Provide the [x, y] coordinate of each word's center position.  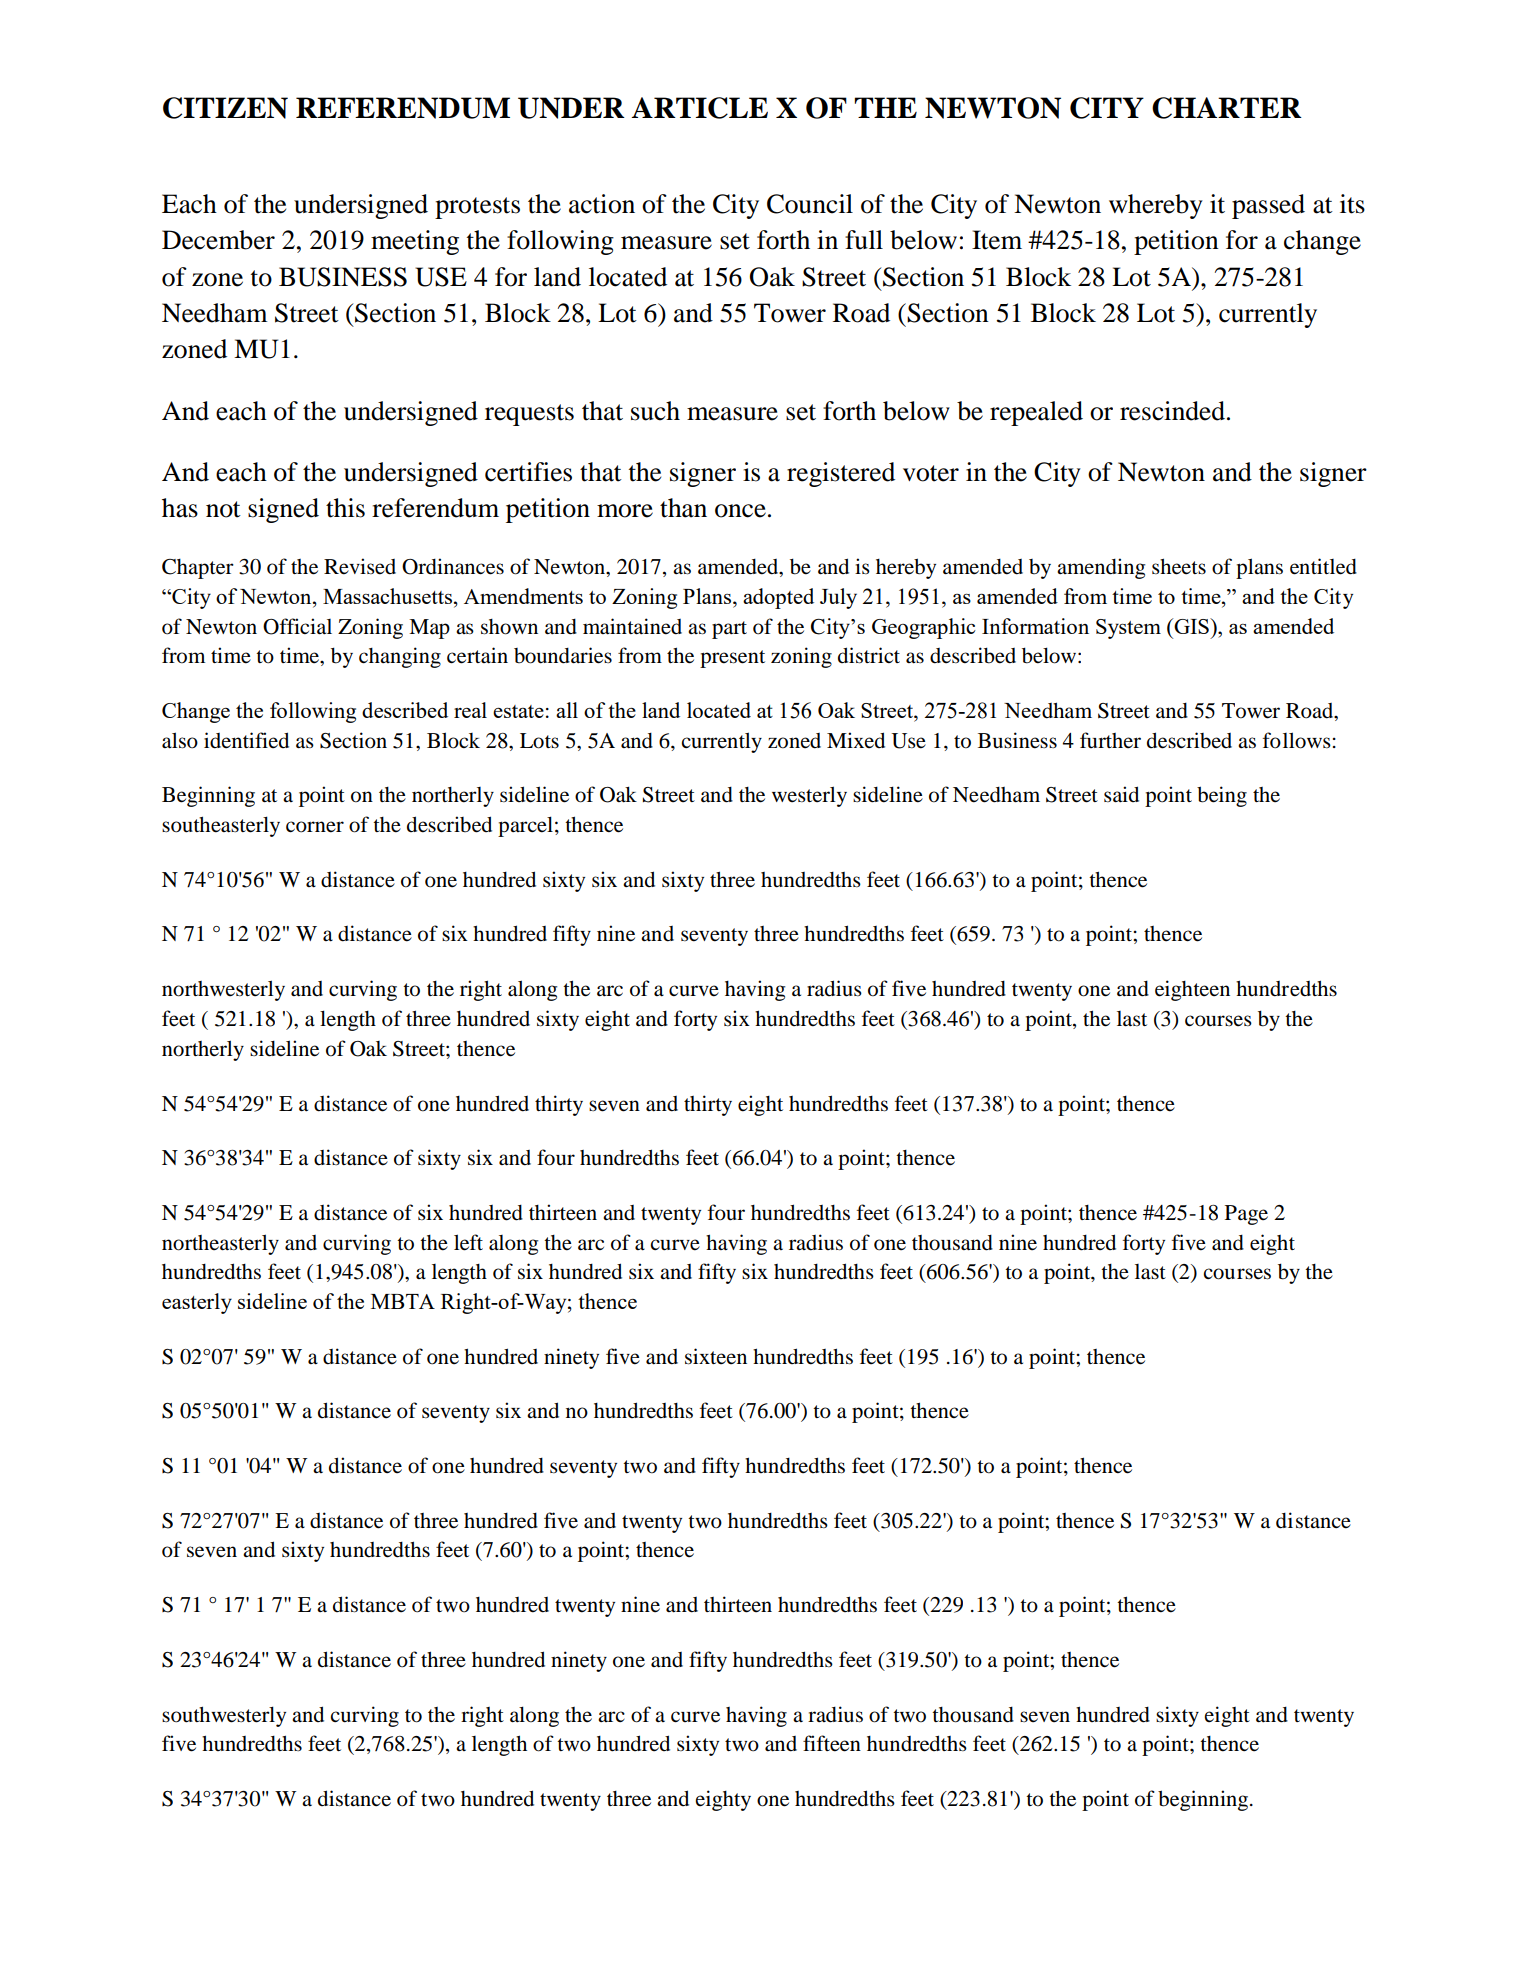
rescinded [1172, 411]
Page [1246, 1215]
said [1121, 794]
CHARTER [1227, 108]
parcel [525, 826]
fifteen [832, 1743]
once [740, 511]
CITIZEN [225, 108]
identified [246, 740]
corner [315, 827]
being [1222, 796]
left [468, 1242]
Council [810, 204]
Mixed [856, 740]
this [345, 508]
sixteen [716, 1356]
